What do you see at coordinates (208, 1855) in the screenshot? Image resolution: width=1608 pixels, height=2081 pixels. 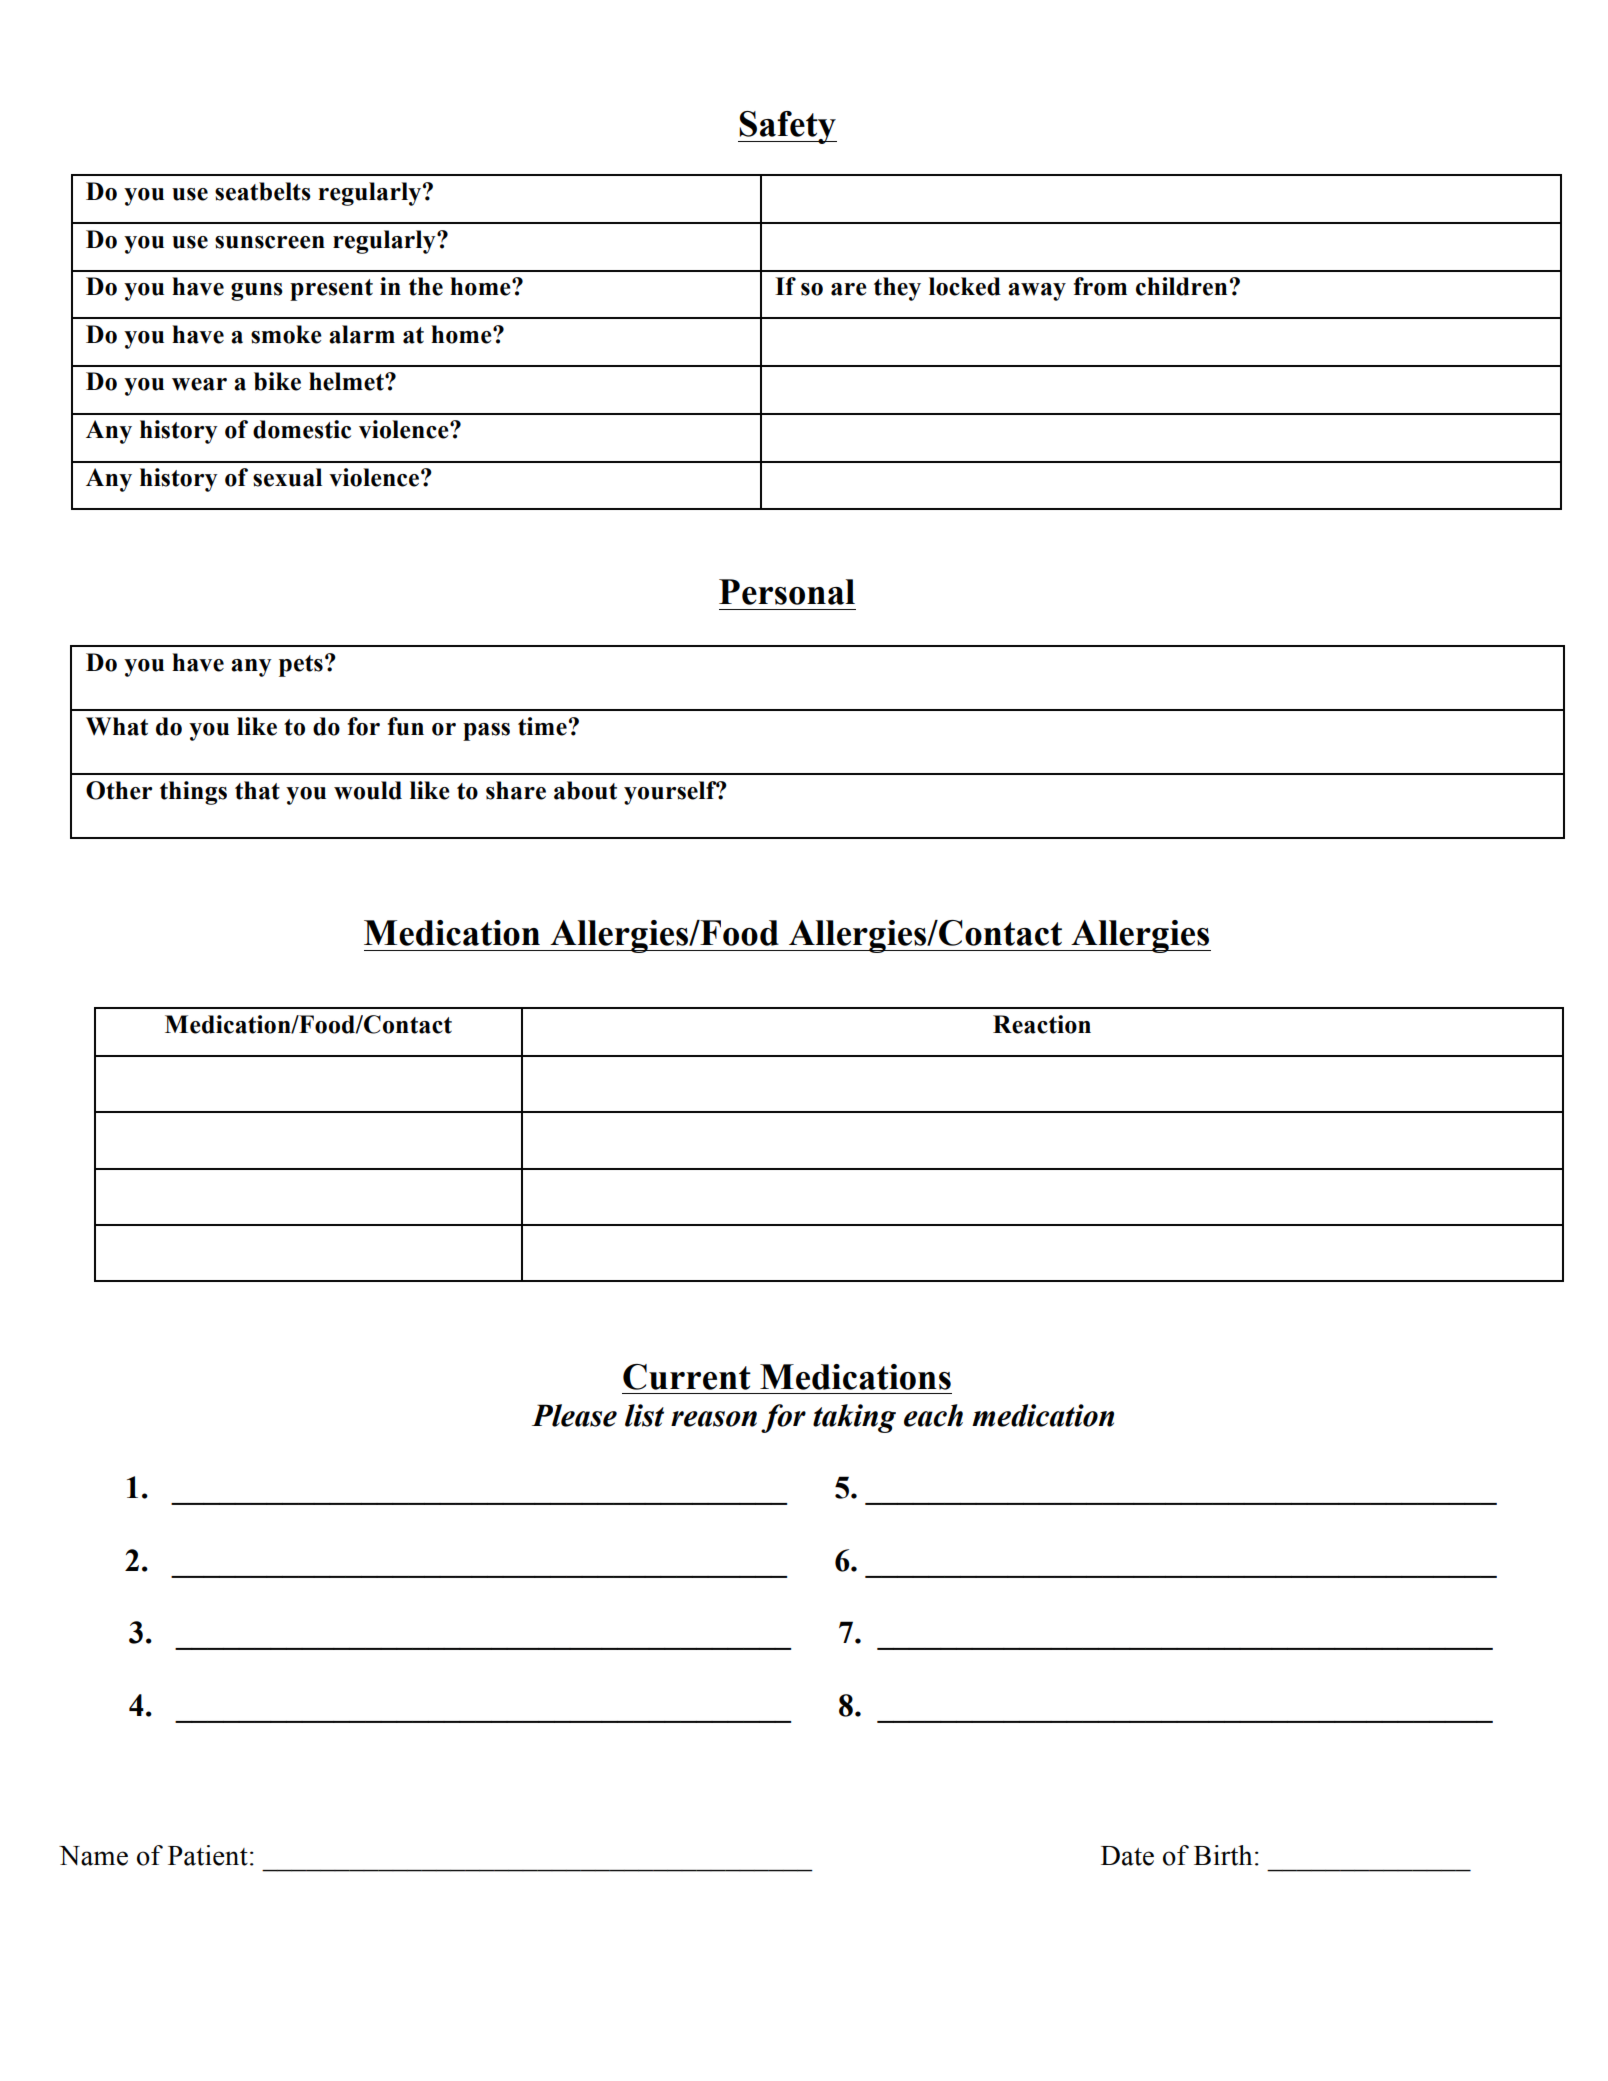 I see `Patient` at bounding box center [208, 1855].
